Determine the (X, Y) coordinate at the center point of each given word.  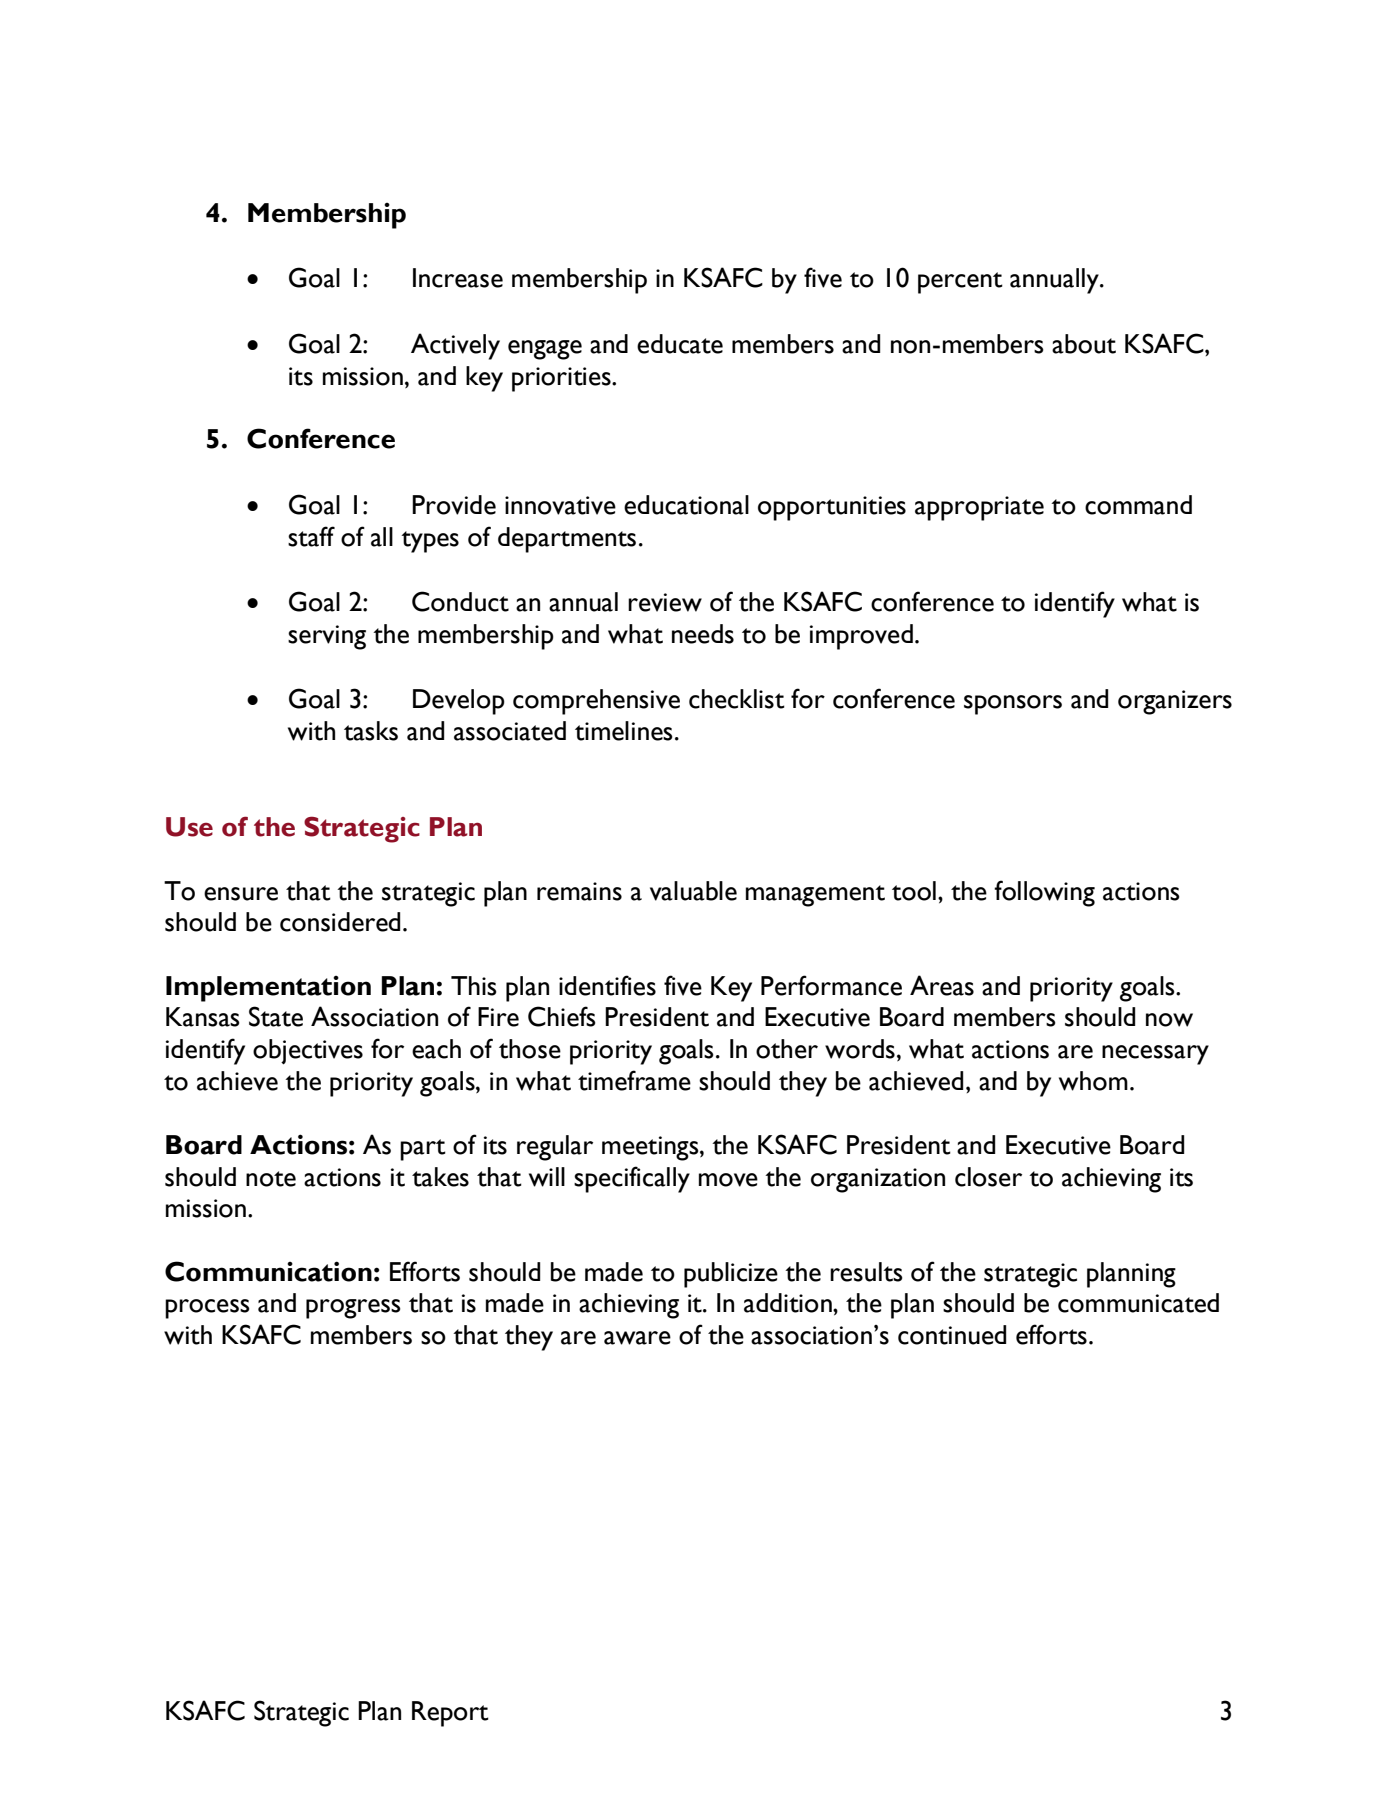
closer (988, 1177)
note (271, 1179)
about (1084, 344)
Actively (455, 346)
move (728, 1180)
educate (680, 344)
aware (637, 1338)
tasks (371, 731)
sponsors (1013, 705)
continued (952, 1335)
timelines (624, 731)
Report (450, 1714)
